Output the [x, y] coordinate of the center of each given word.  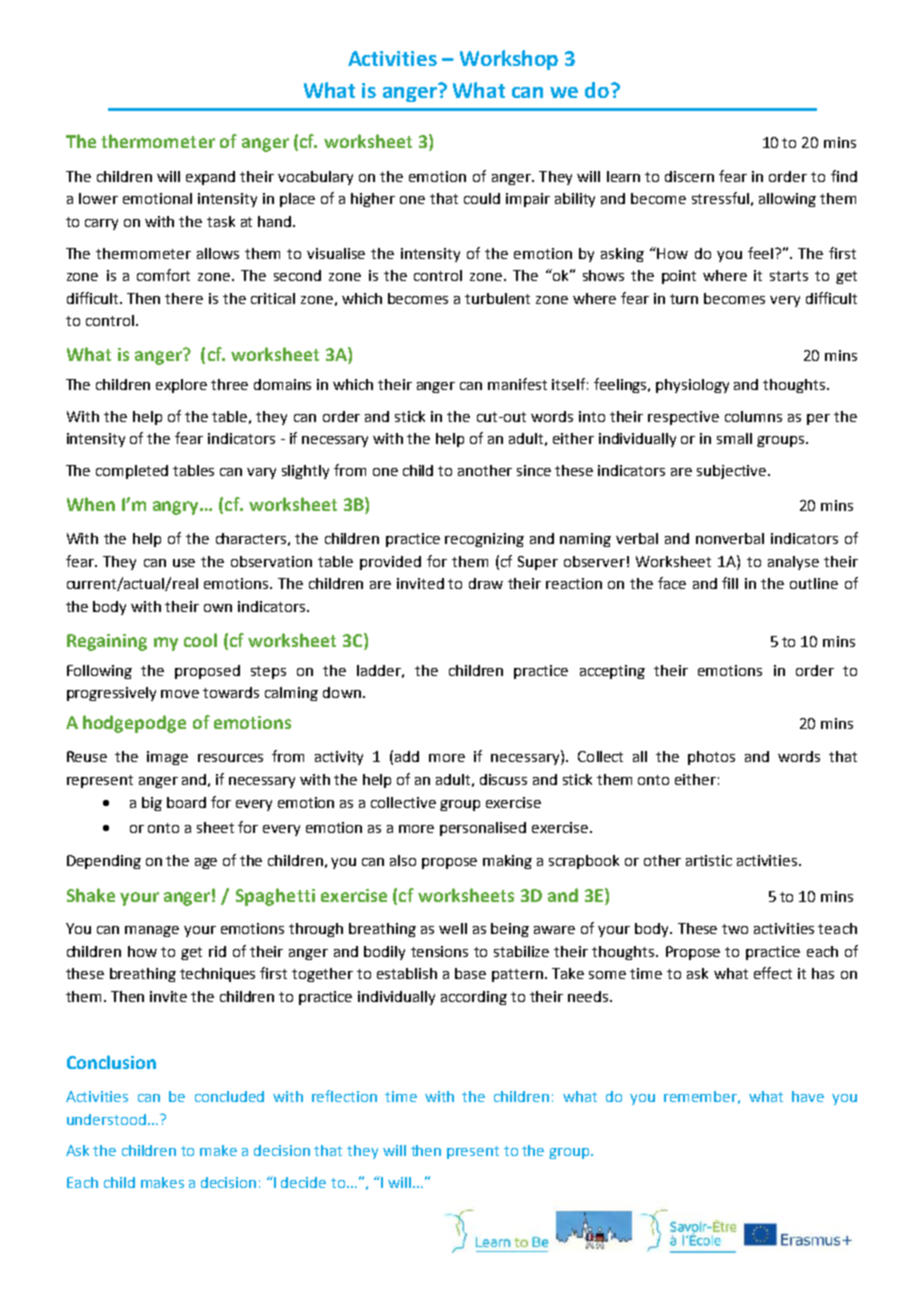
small [734, 438]
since [534, 470]
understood [106, 1119]
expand [210, 178]
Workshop [509, 60]
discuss [503, 779]
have [808, 1096]
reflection [344, 1096]
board [186, 802]
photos [711, 758]
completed [132, 472]
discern [689, 176]
